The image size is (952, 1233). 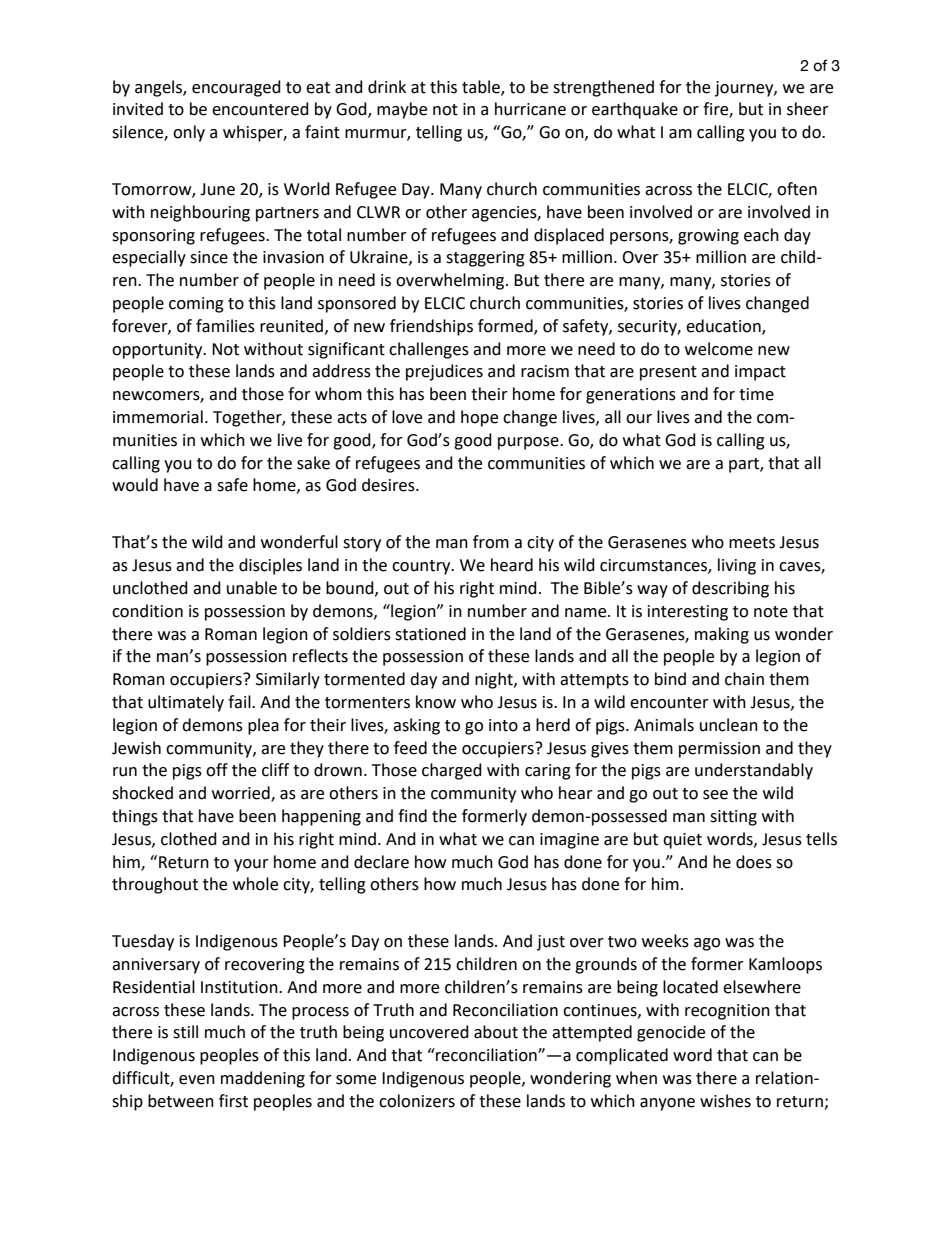 What do you see at coordinates (189, 133) in the image?
I see `only` at bounding box center [189, 133].
